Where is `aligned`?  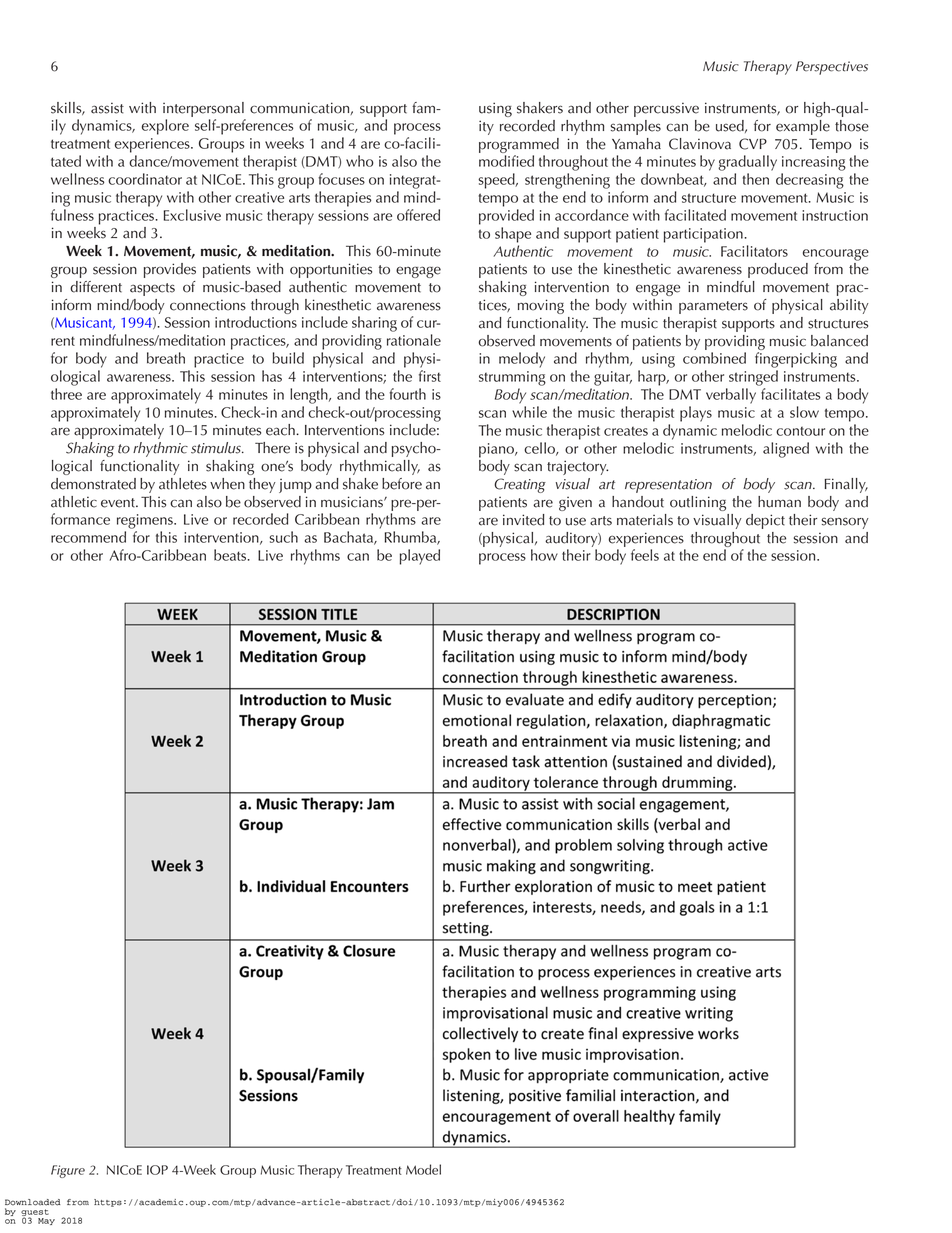
aligned is located at coordinates (786, 450).
